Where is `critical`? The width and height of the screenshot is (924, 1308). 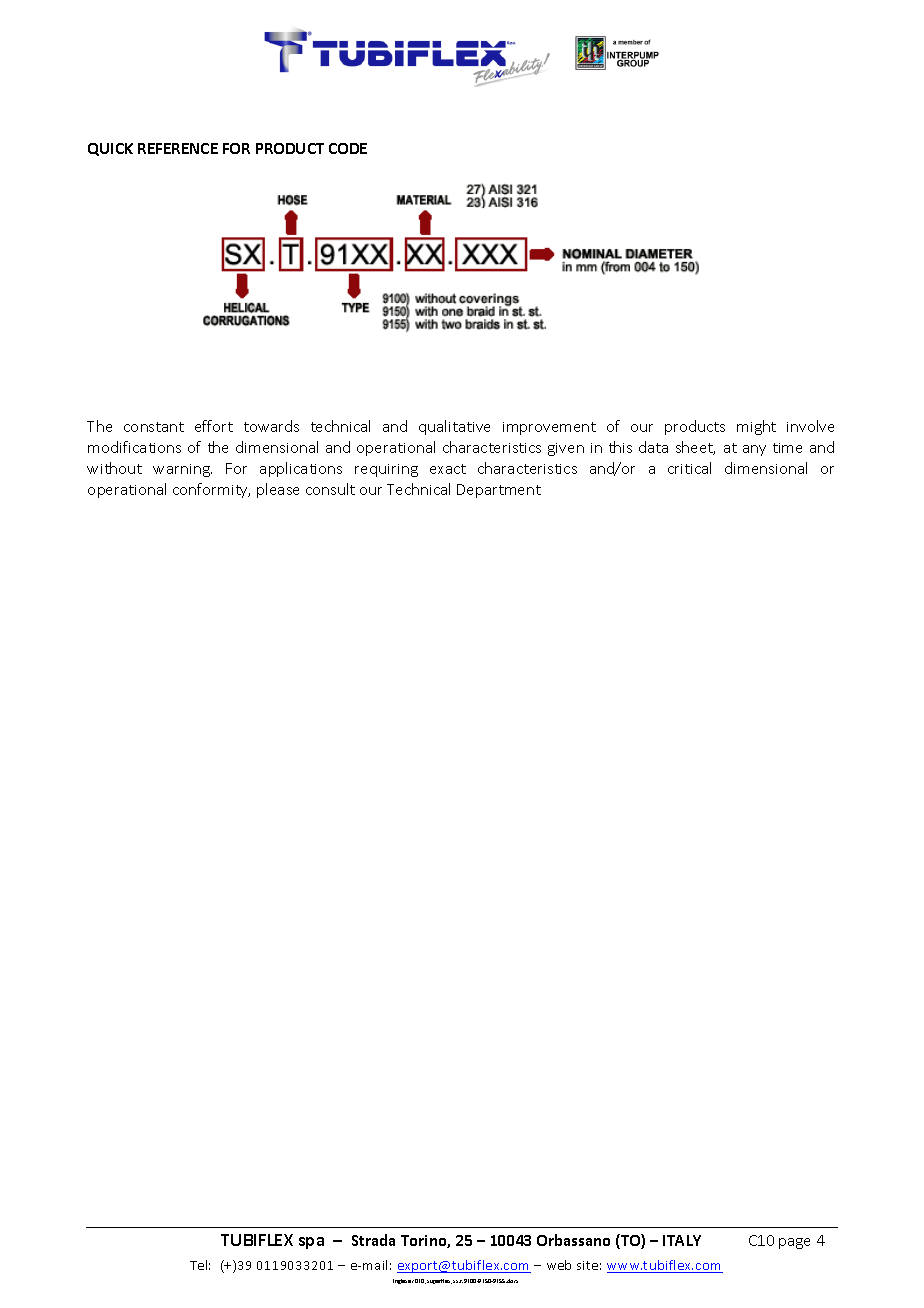
critical is located at coordinates (689, 468).
